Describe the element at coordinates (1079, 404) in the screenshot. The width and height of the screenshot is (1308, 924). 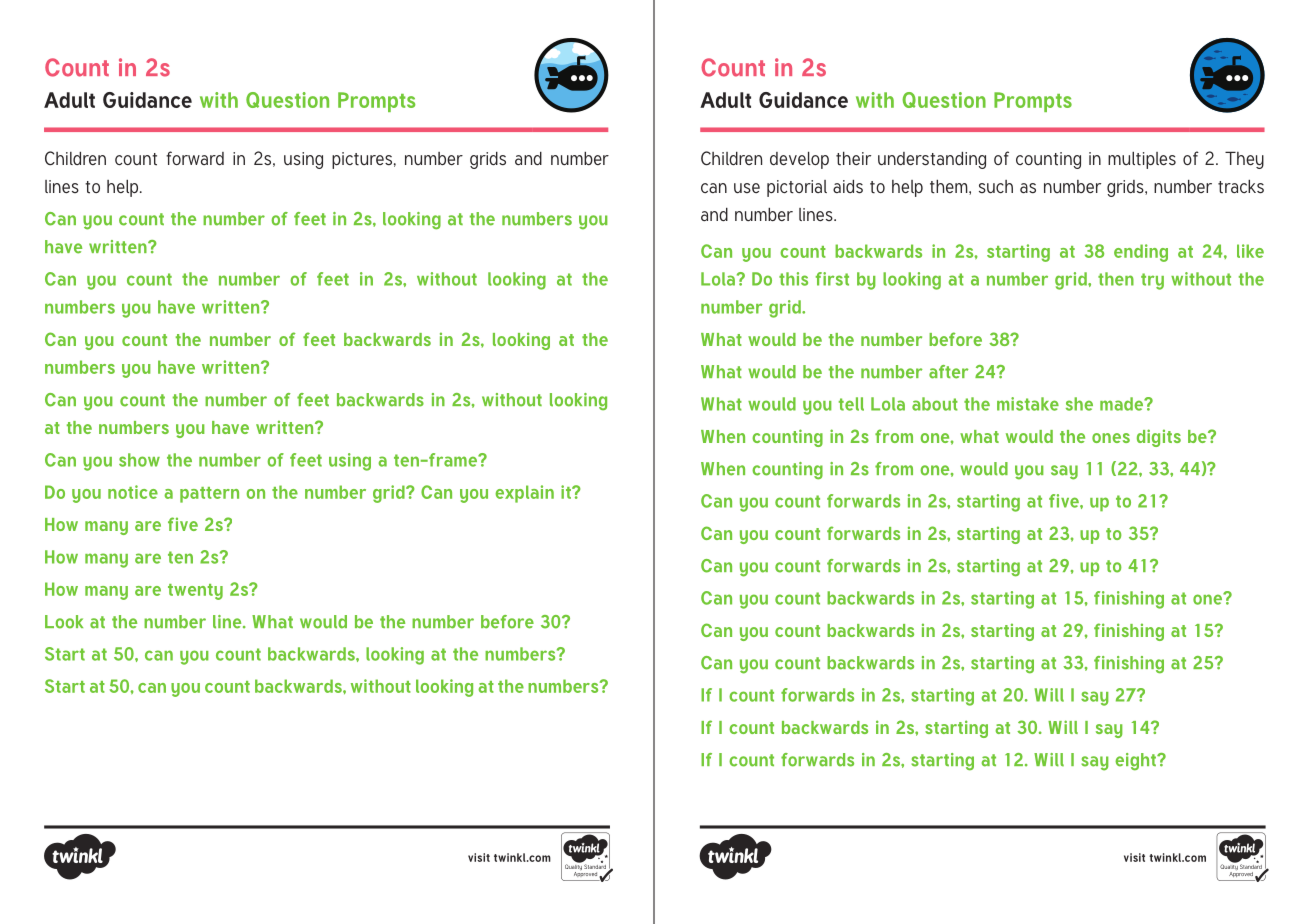
I see `she` at that location.
